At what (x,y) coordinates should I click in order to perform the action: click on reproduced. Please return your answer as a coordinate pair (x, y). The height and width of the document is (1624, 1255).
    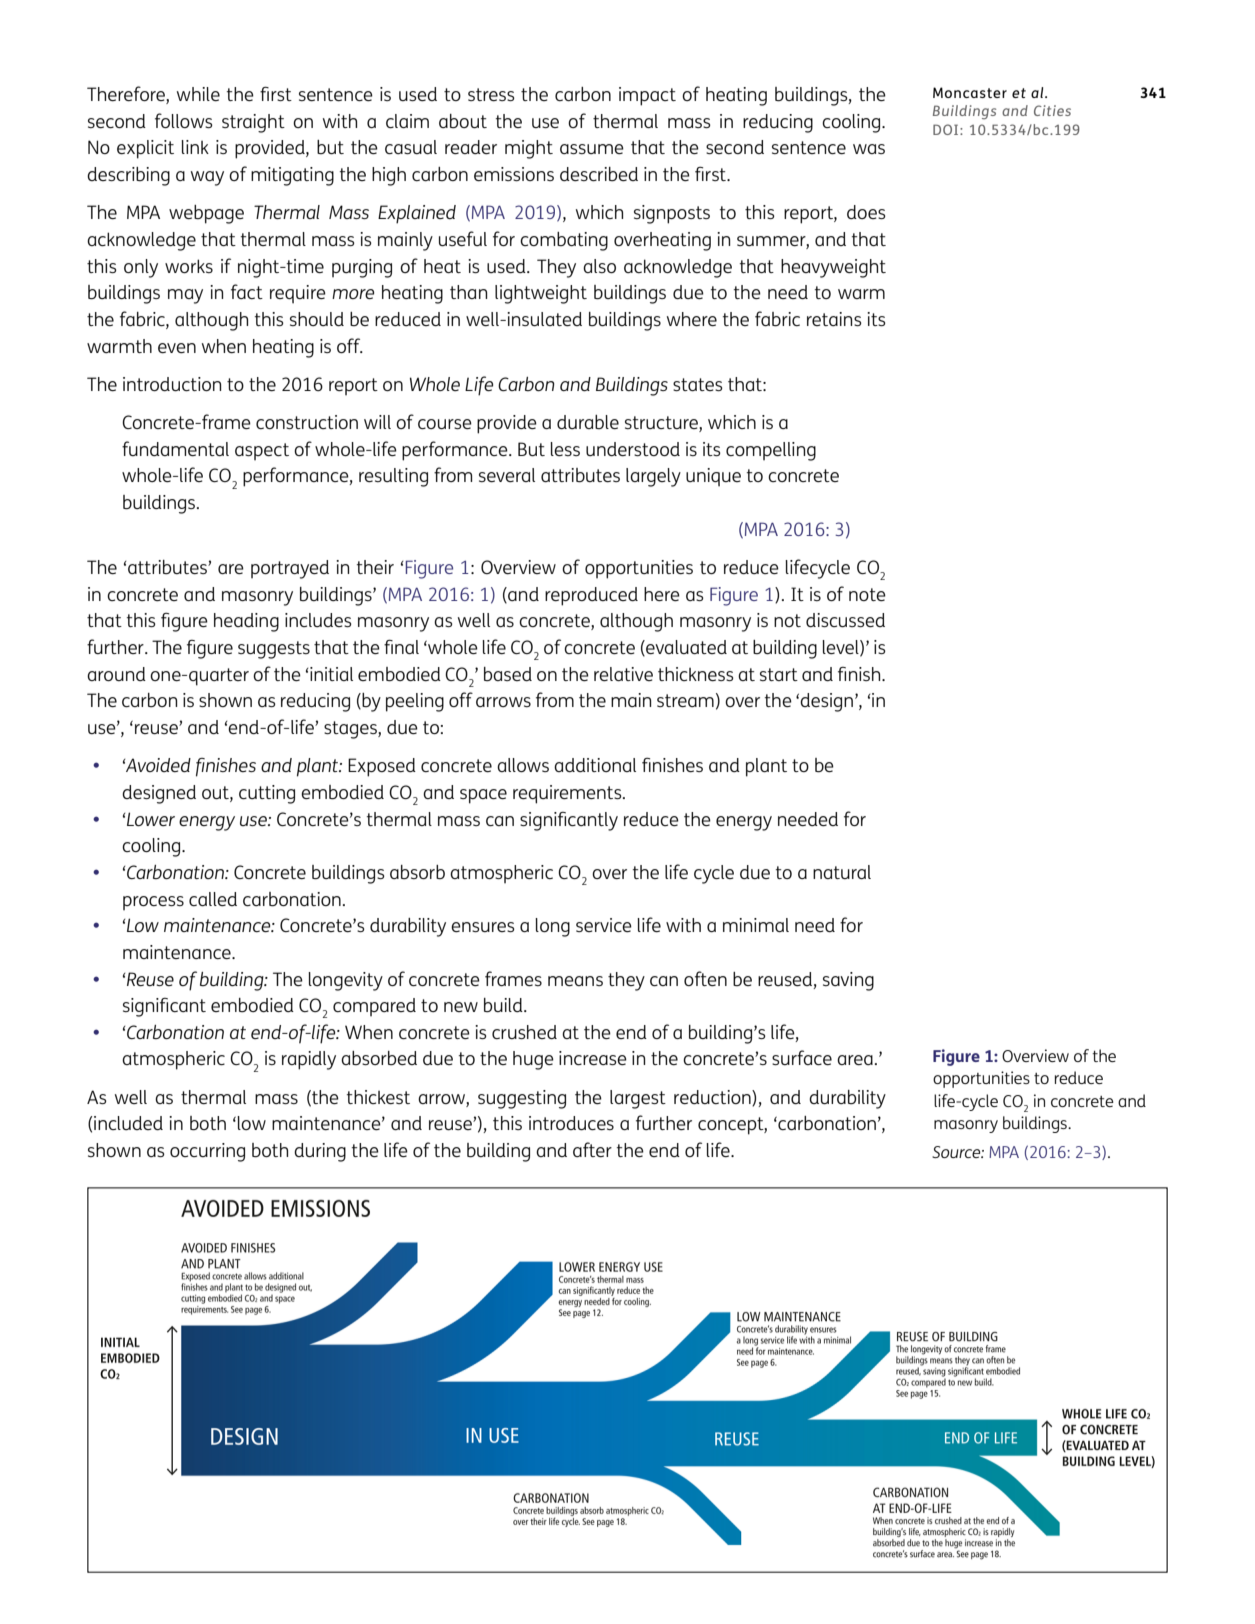
    Looking at the image, I should click on (591, 596).
